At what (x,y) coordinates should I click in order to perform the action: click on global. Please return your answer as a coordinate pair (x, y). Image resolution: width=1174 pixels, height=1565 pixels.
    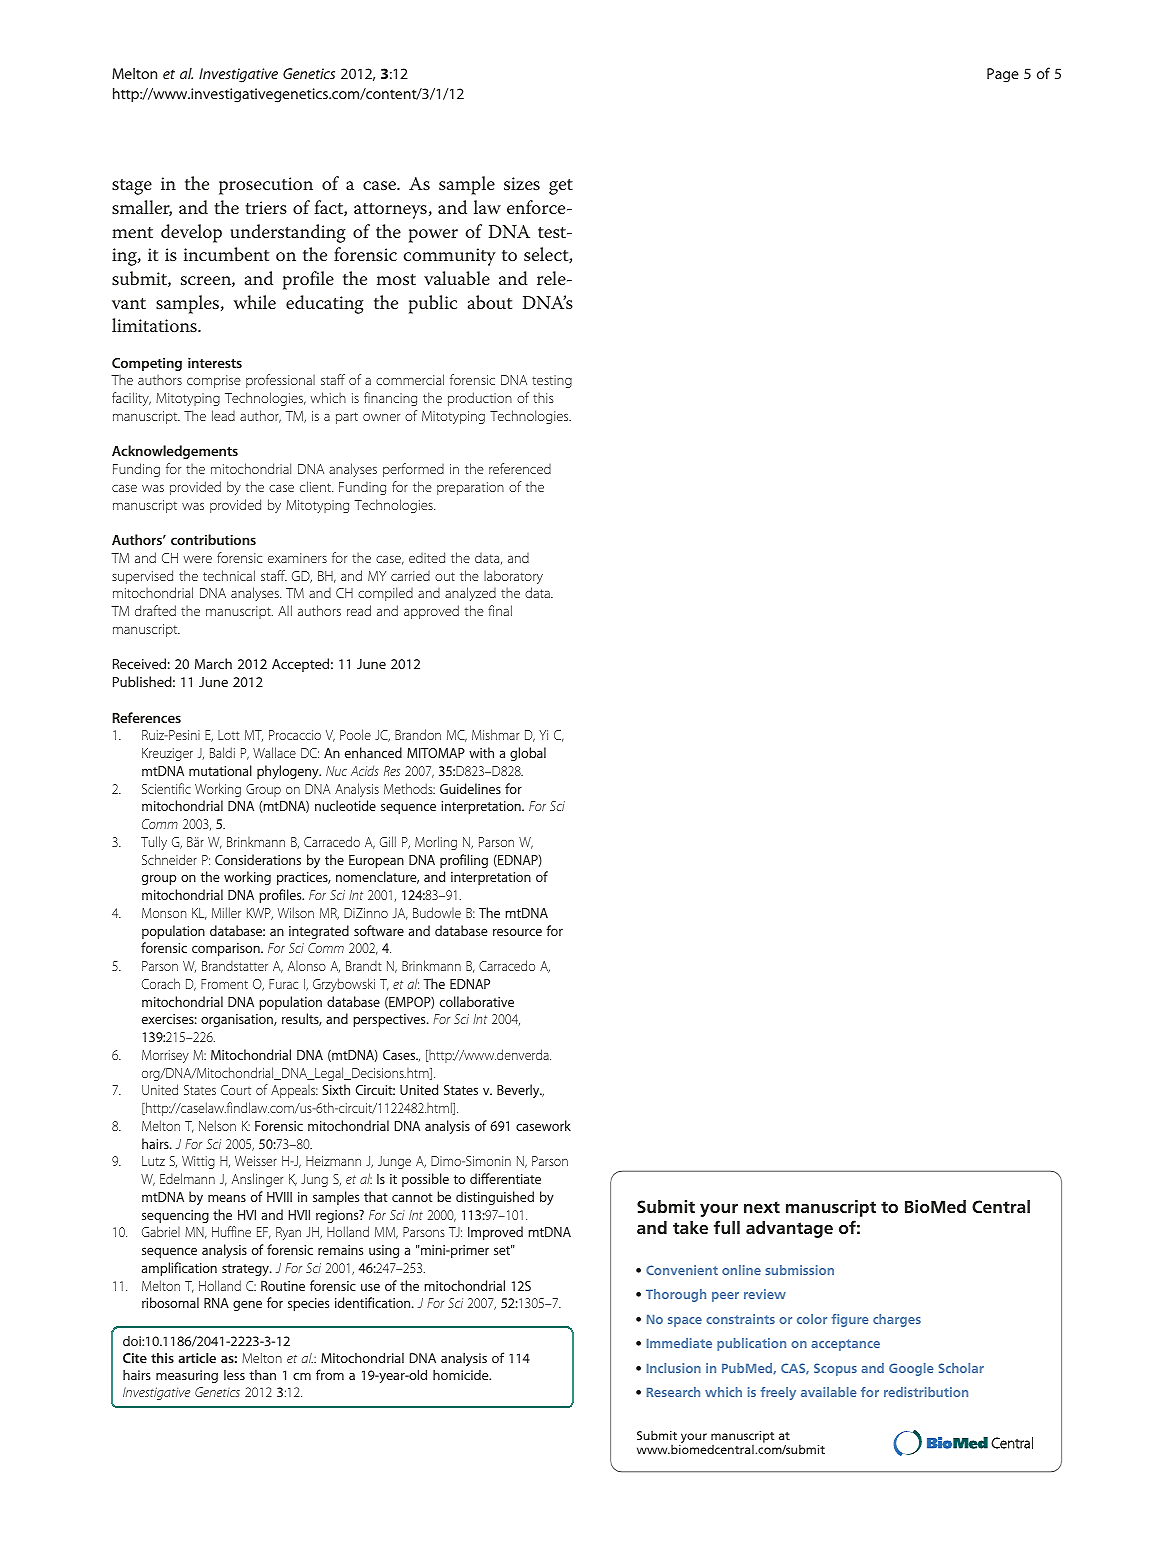
    Looking at the image, I should click on (528, 754).
